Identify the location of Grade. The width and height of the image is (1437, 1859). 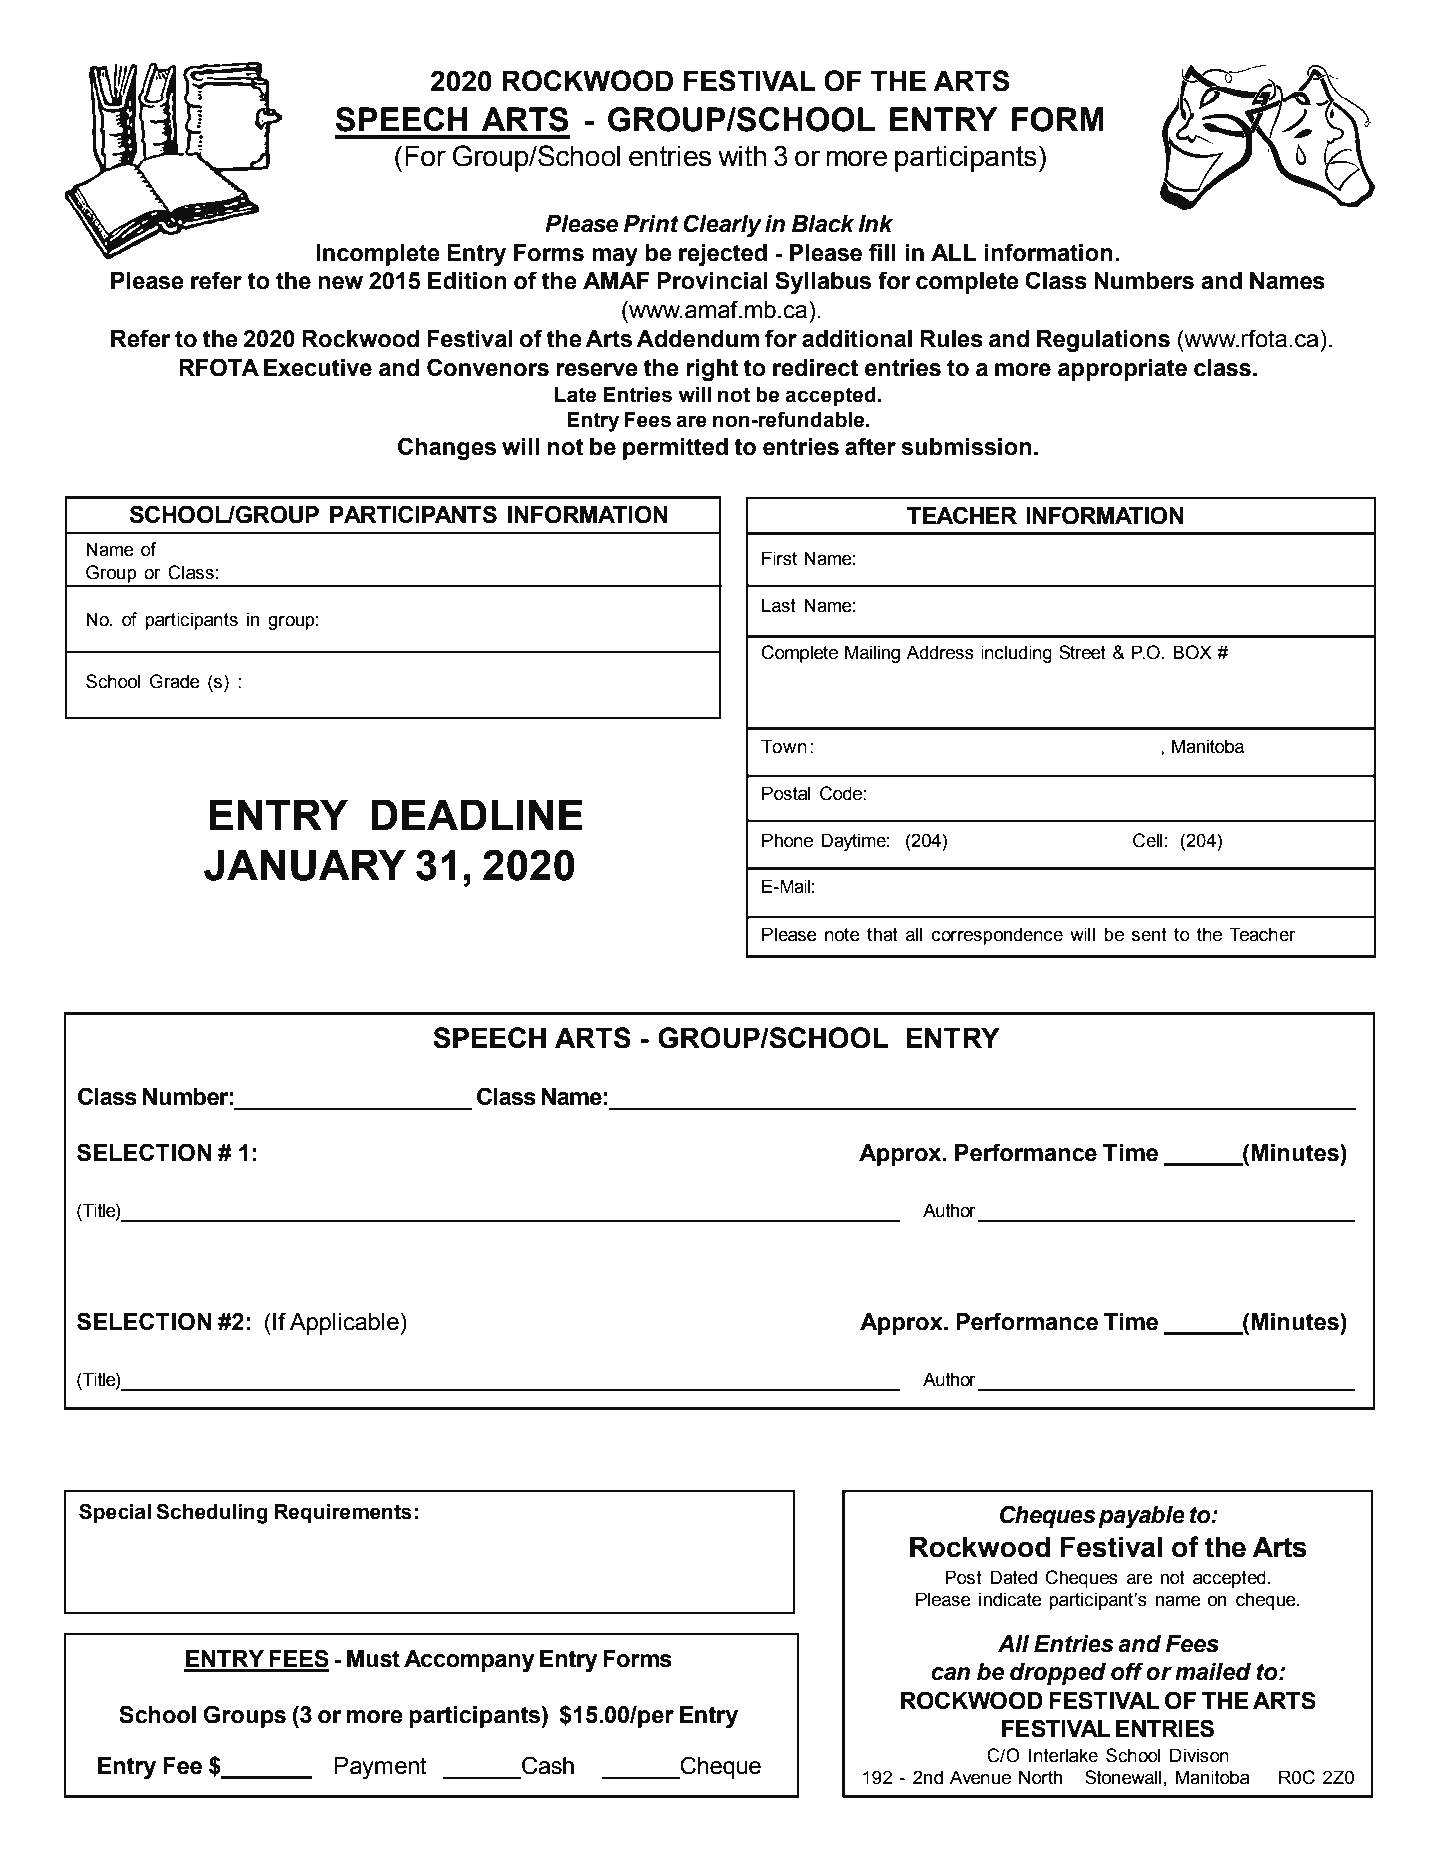
(175, 681).
